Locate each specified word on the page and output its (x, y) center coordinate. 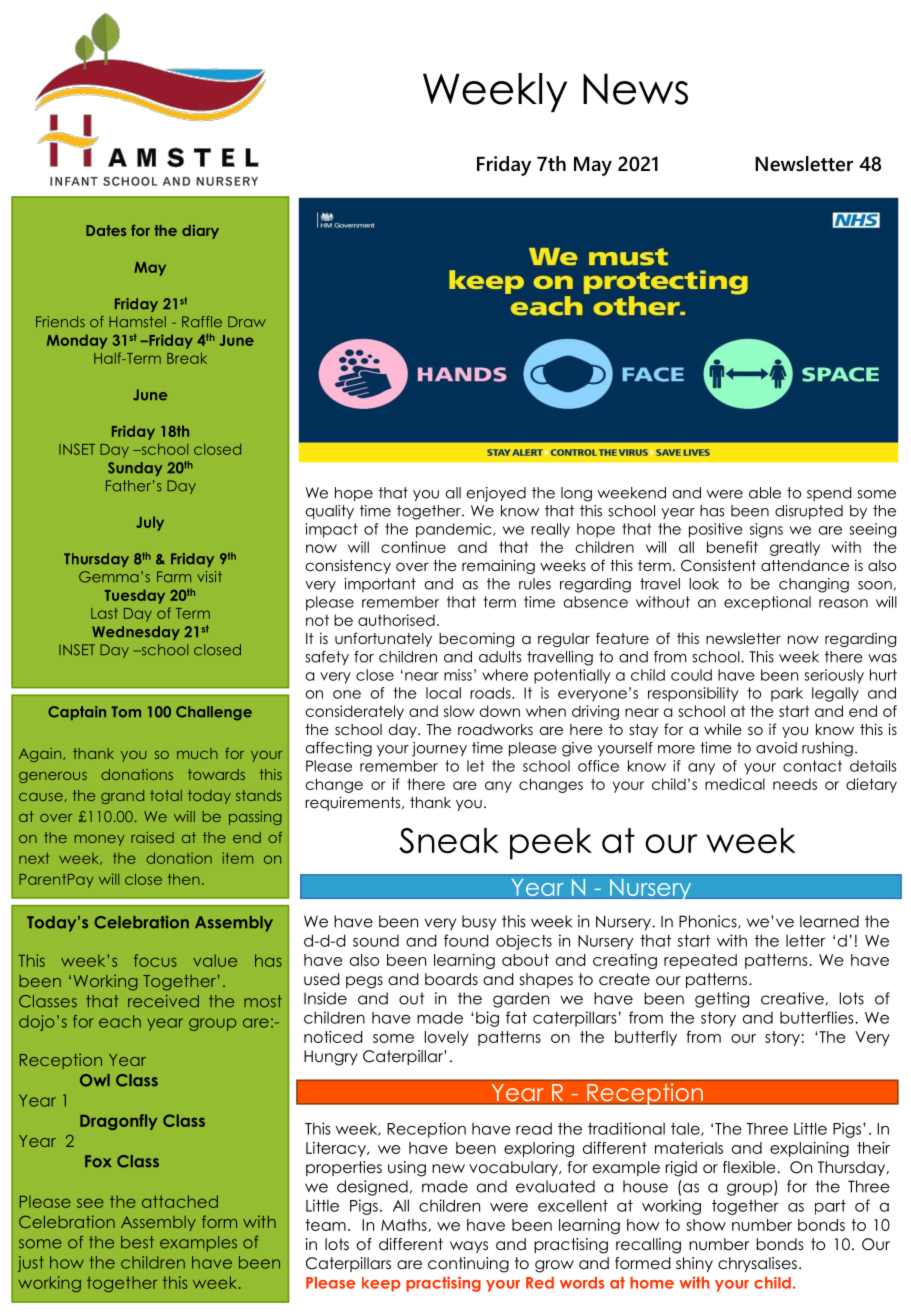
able (765, 493)
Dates (106, 230)
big (487, 1019)
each (120, 1021)
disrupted (809, 512)
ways (469, 1247)
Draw (247, 322)
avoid (776, 748)
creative (792, 998)
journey (439, 749)
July (150, 523)
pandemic (455, 530)
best (137, 1242)
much (197, 753)
